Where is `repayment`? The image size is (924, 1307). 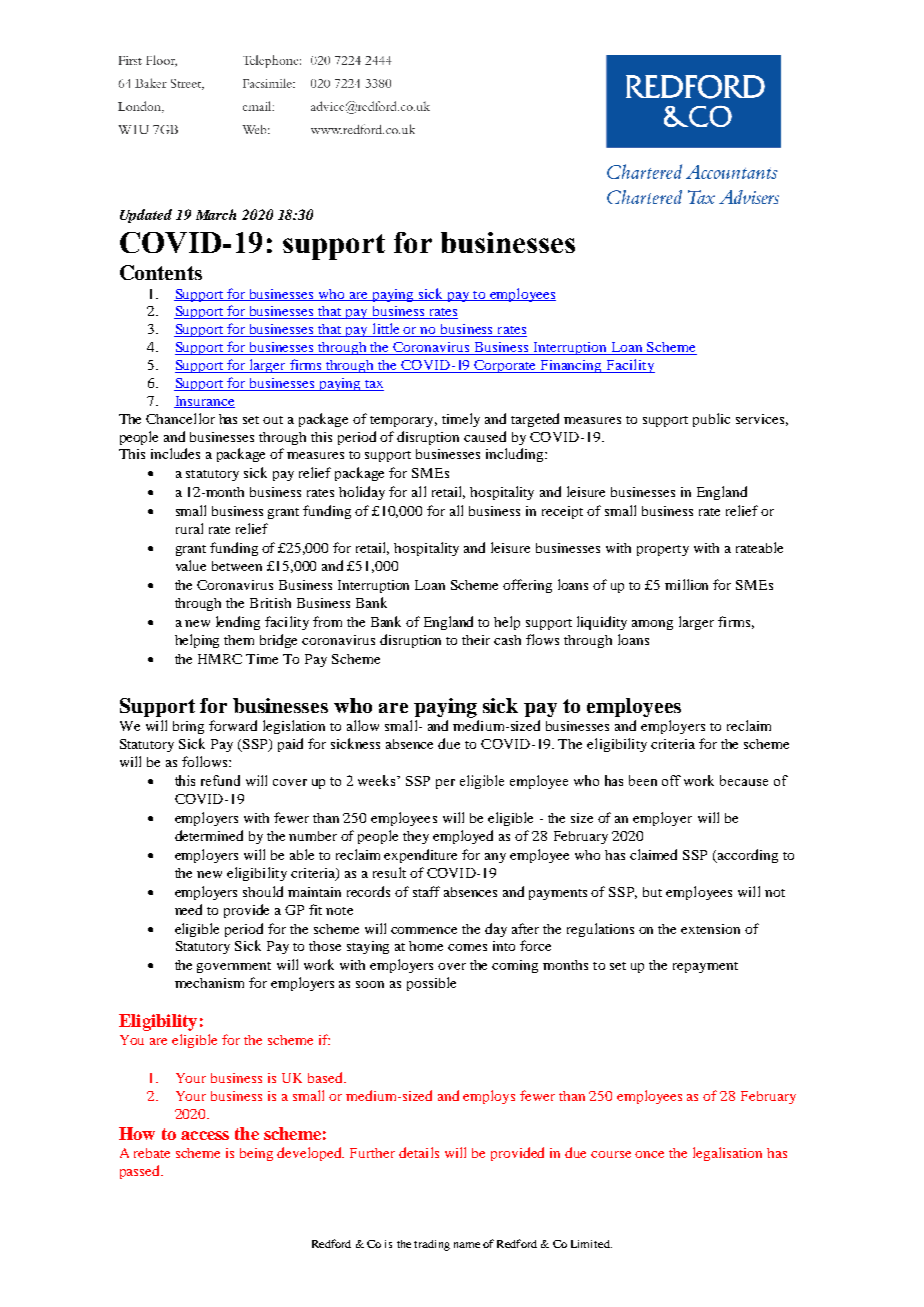 repayment is located at coordinates (705, 967).
